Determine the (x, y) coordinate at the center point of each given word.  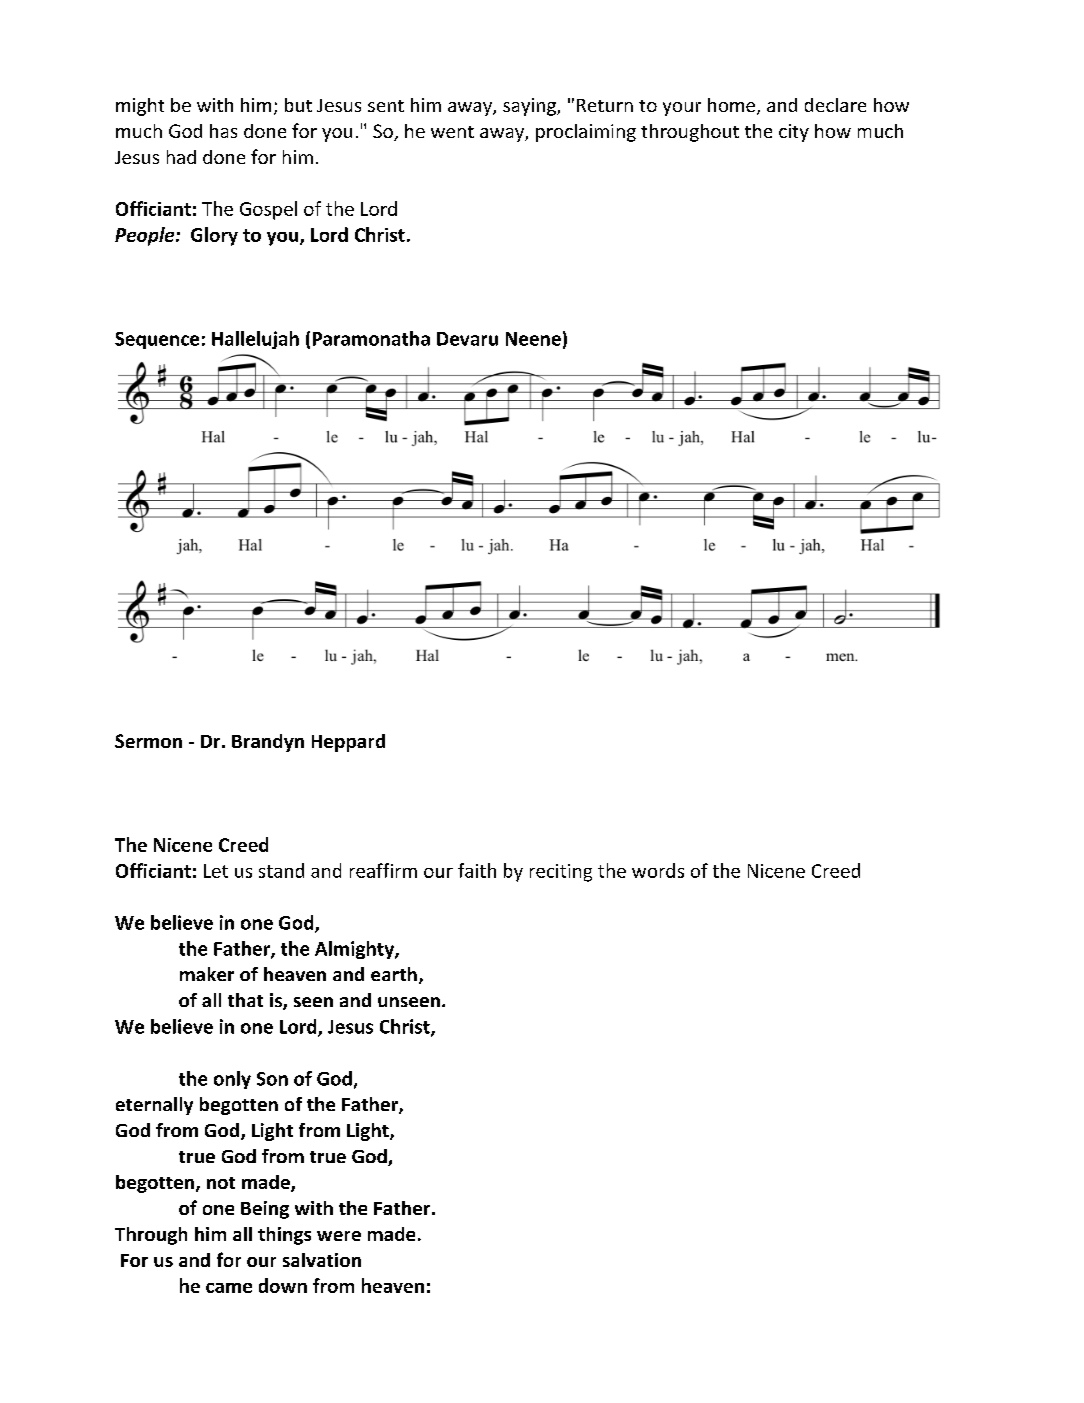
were (339, 1236)
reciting (561, 873)
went (452, 132)
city (794, 133)
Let (216, 871)
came (229, 1288)
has (223, 131)
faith (477, 870)
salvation (322, 1260)
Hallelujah (255, 340)
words (658, 870)
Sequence (157, 340)
